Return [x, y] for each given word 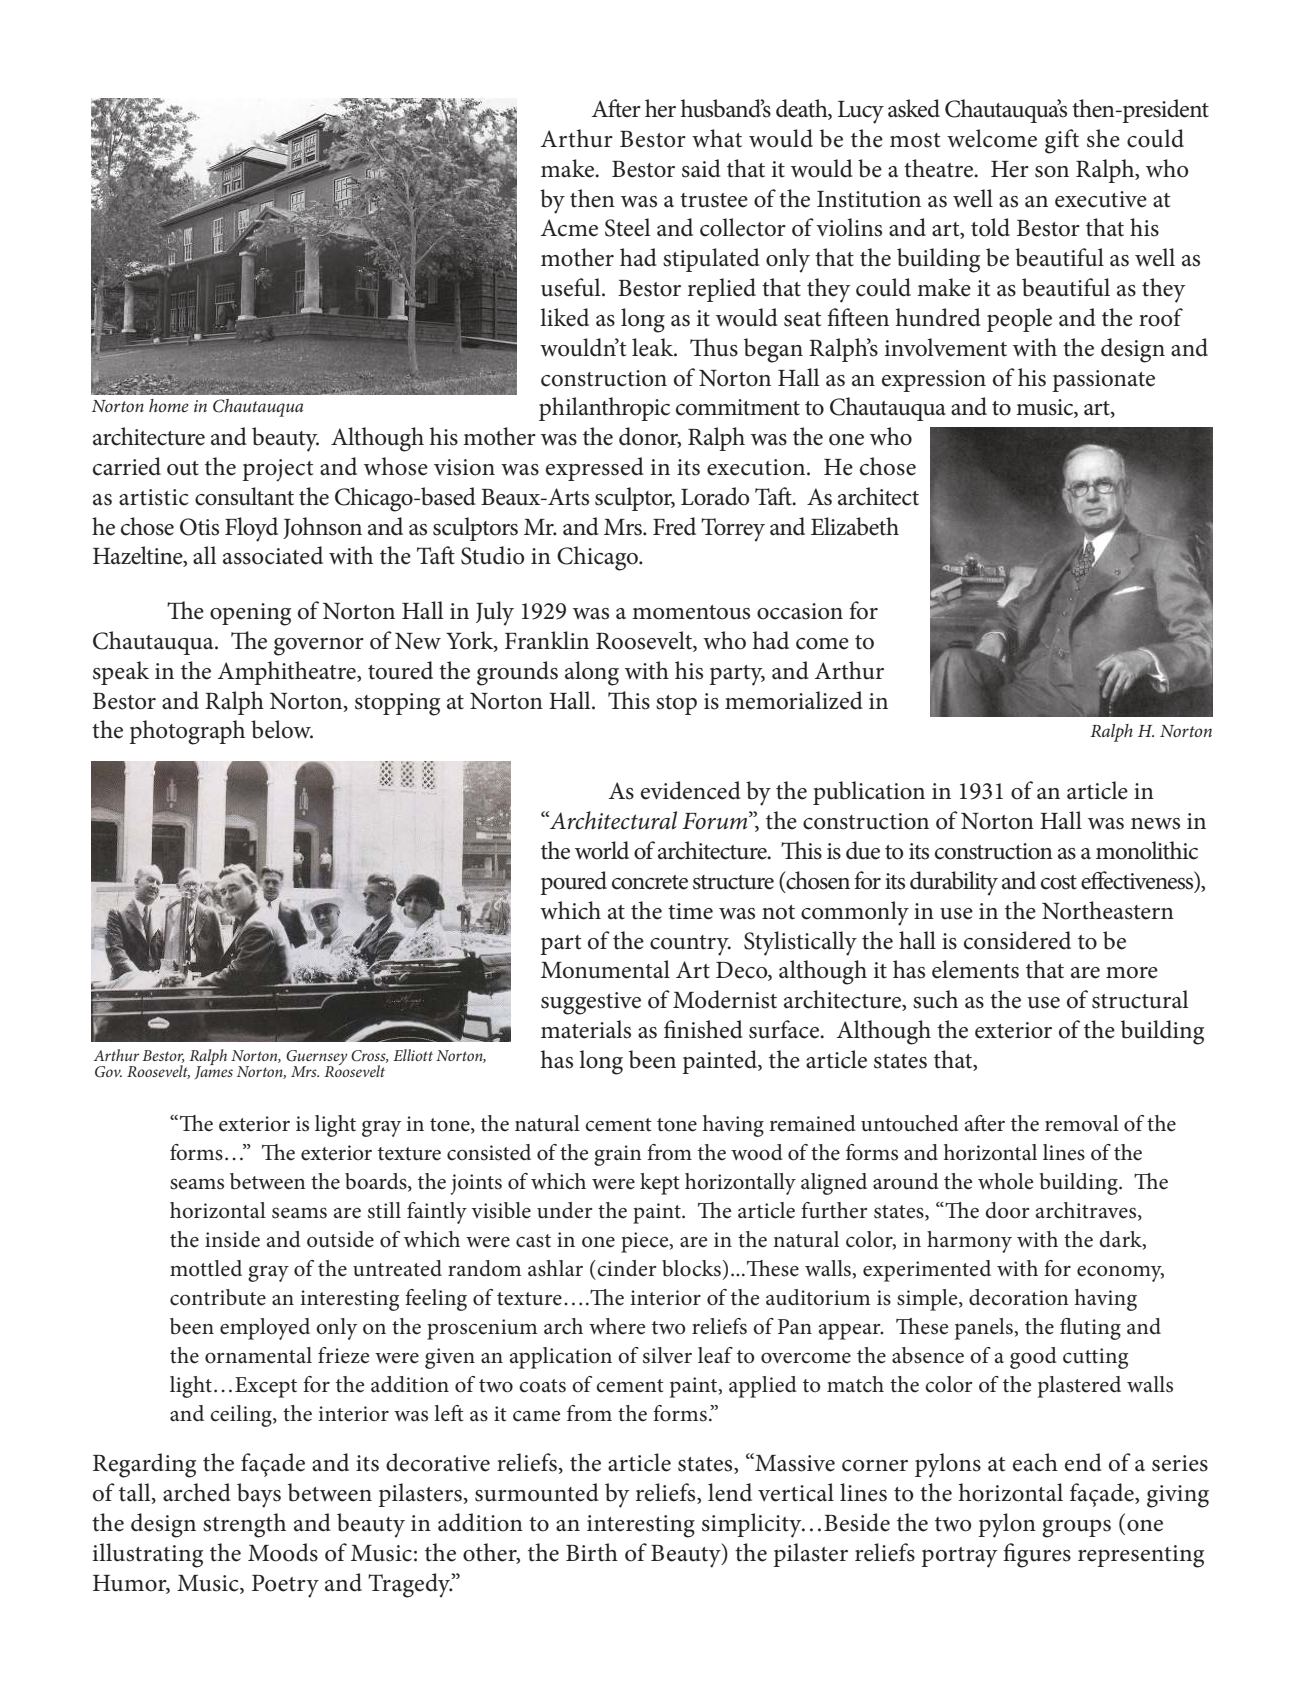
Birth [592, 1552]
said [701, 168]
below [282, 729]
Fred [674, 526]
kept [660, 1184]
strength [244, 1525]
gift [1062, 141]
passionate [1103, 381]
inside [232, 1239]
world [602, 850]
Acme [569, 228]
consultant [244, 496]
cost [1059, 882]
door [1007, 1210]
